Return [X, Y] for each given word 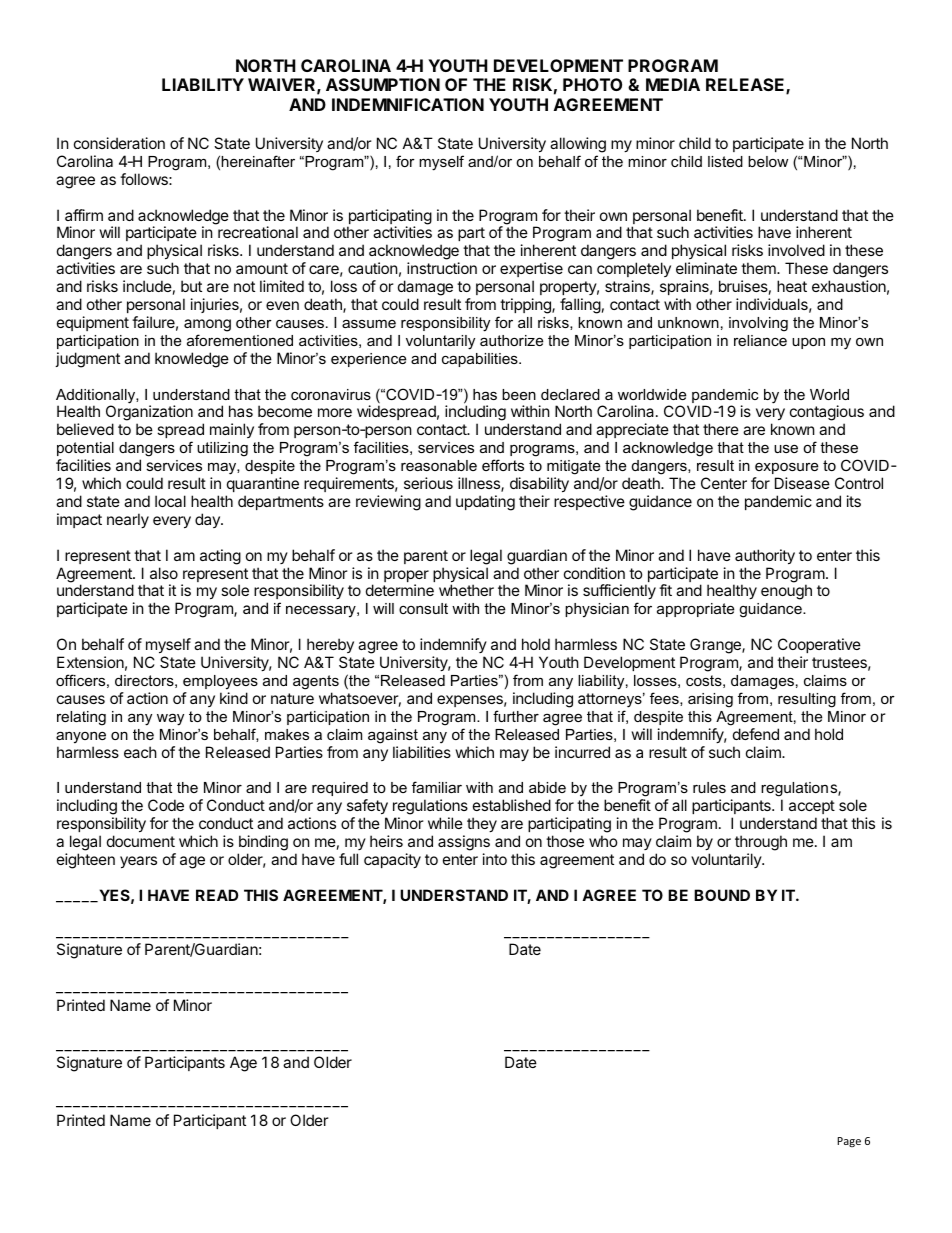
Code [166, 805]
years [138, 862]
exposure [786, 468]
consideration [119, 143]
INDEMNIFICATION [408, 104]
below [768, 161]
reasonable [439, 465]
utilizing [222, 449]
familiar [437, 787]
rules [709, 787]
